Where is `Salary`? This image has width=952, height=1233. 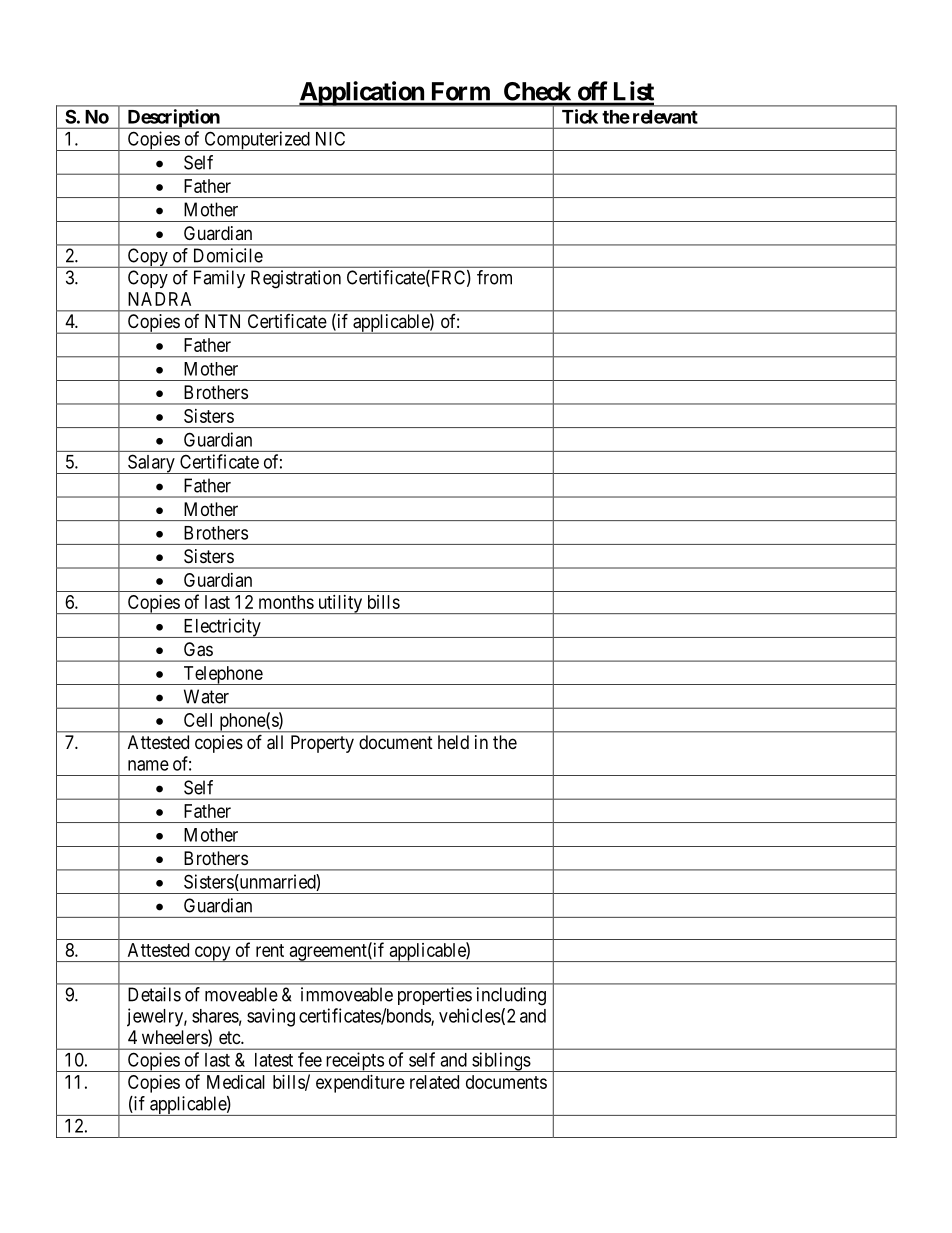
Salary is located at coordinates (151, 464).
